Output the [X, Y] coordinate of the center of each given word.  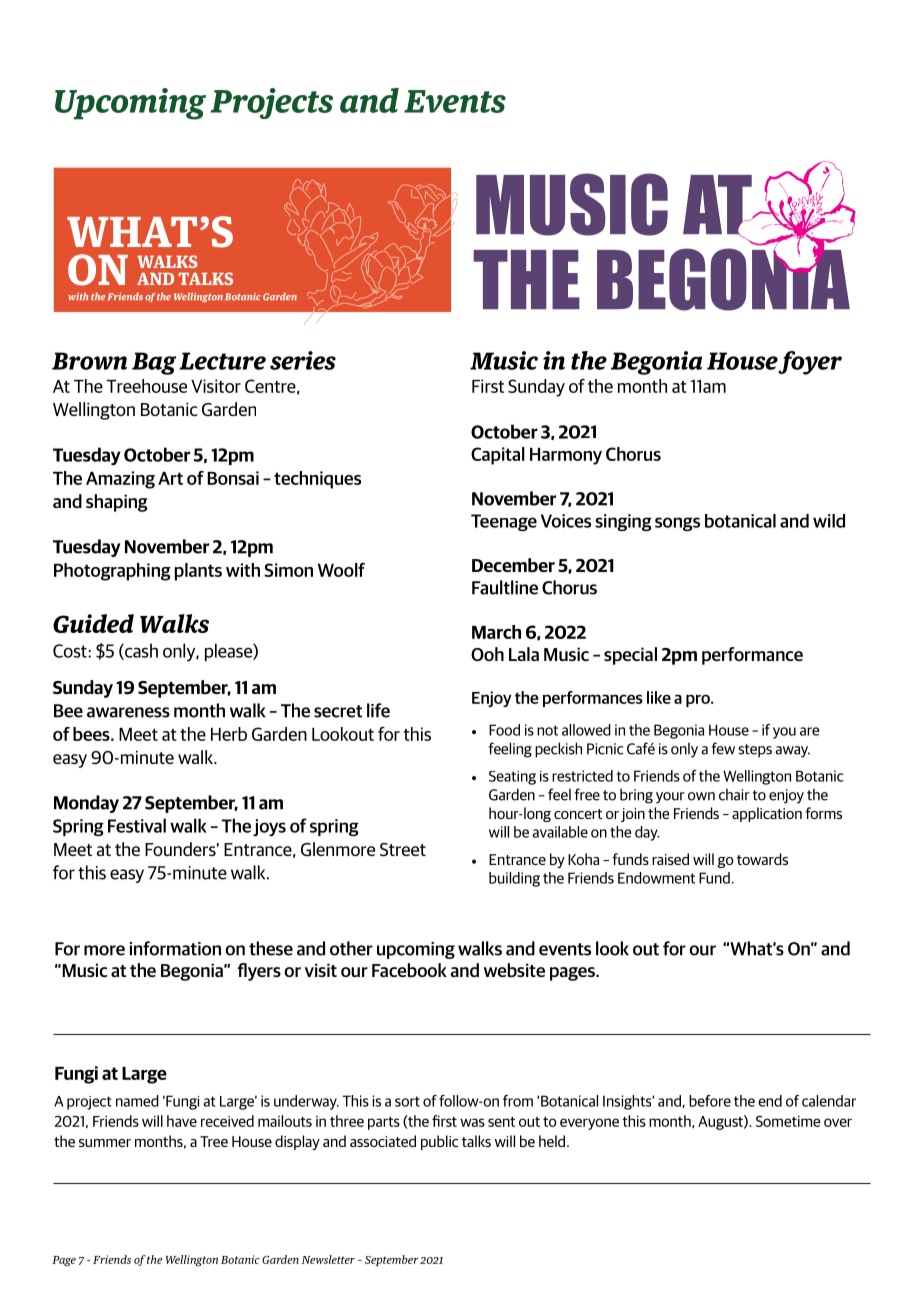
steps [755, 751]
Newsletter [328, 1259]
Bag [154, 363]
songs [677, 524]
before [710, 1101]
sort [407, 1101]
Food [504, 730]
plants [198, 572]
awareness [128, 712]
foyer [810, 363]
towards [762, 859]
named [137, 1101]
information [175, 948]
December [513, 565]
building [514, 879]
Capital [498, 456]
